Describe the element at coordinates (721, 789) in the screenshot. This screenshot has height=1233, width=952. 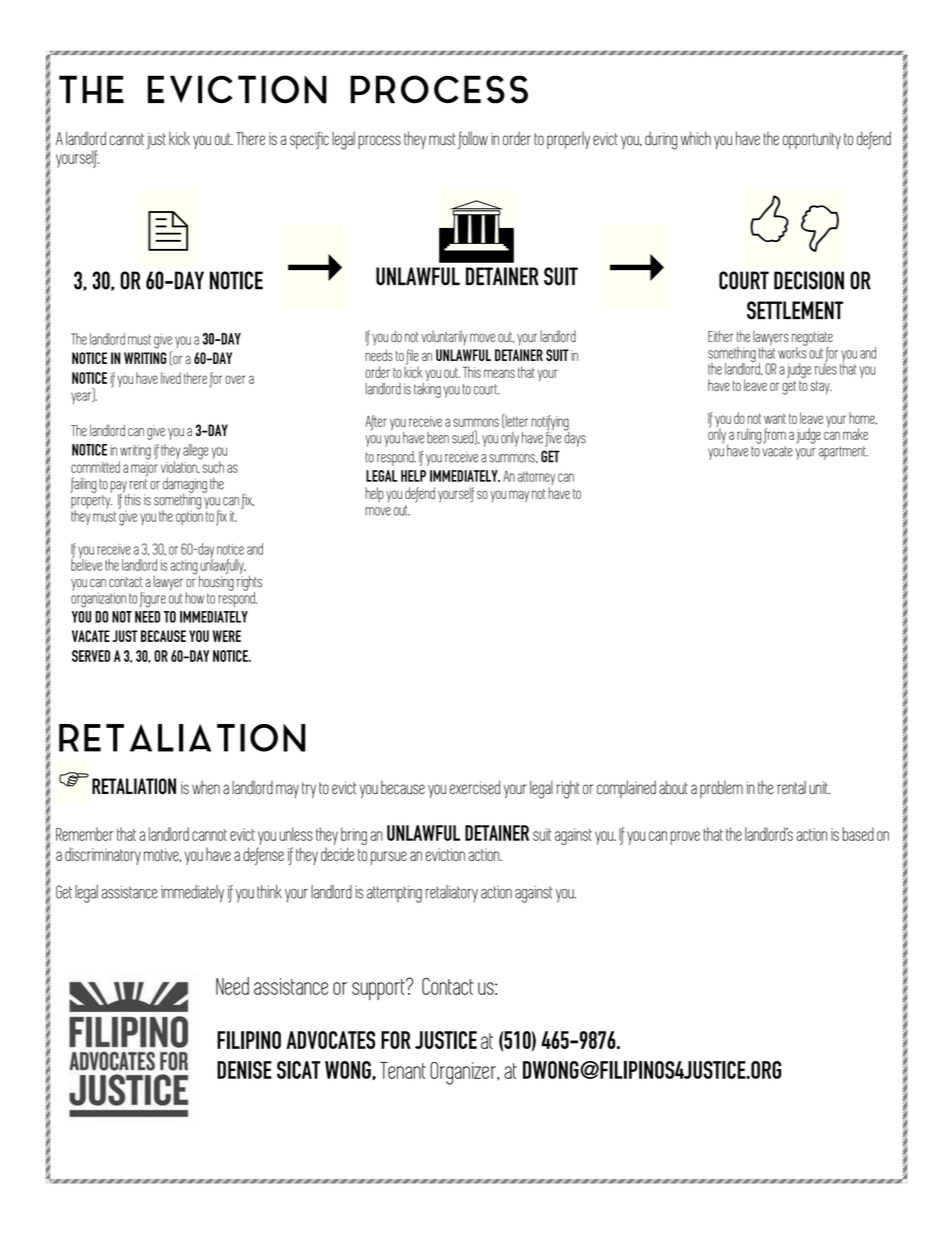
I see `problem` at that location.
